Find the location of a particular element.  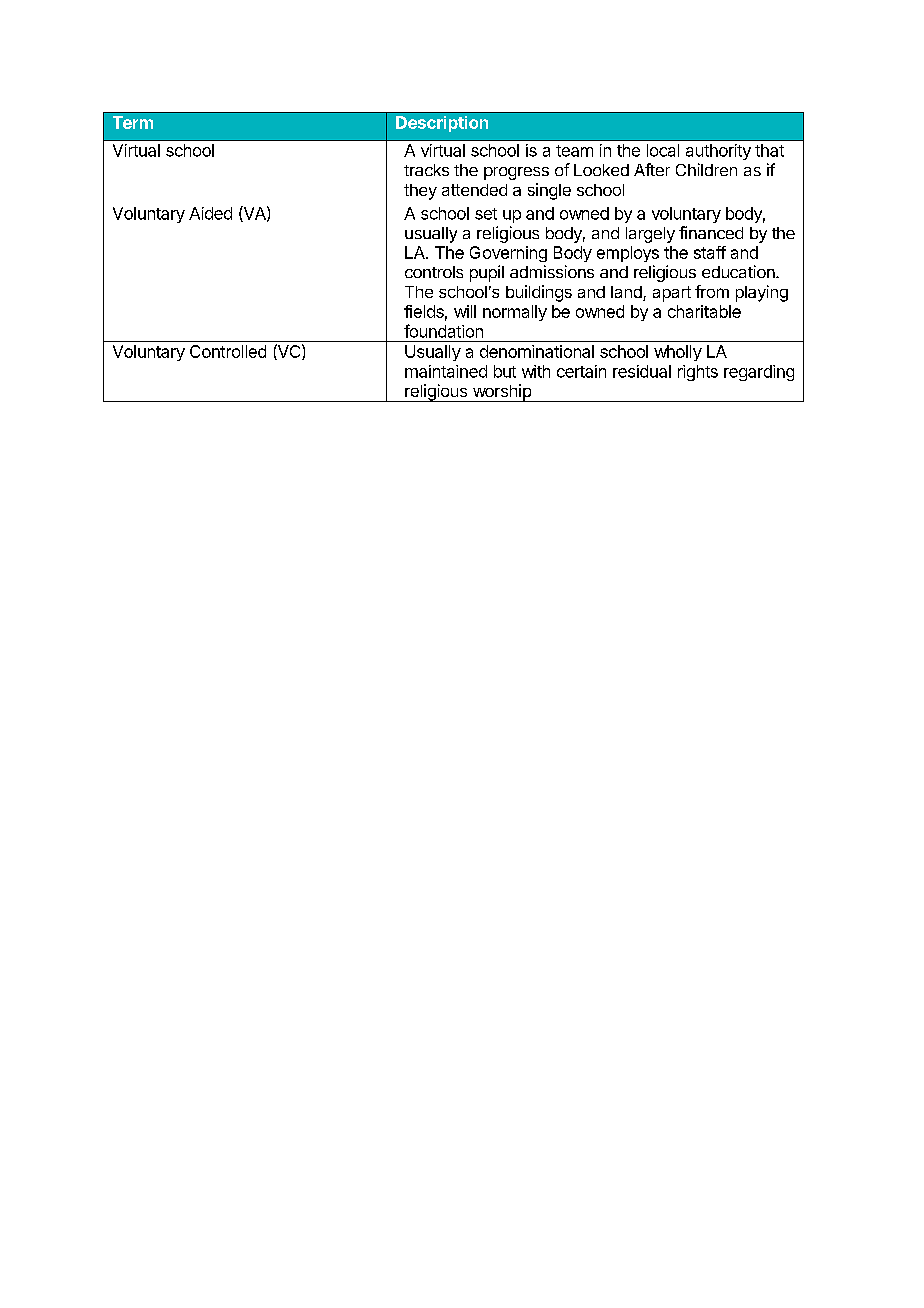

will is located at coordinates (465, 311).
